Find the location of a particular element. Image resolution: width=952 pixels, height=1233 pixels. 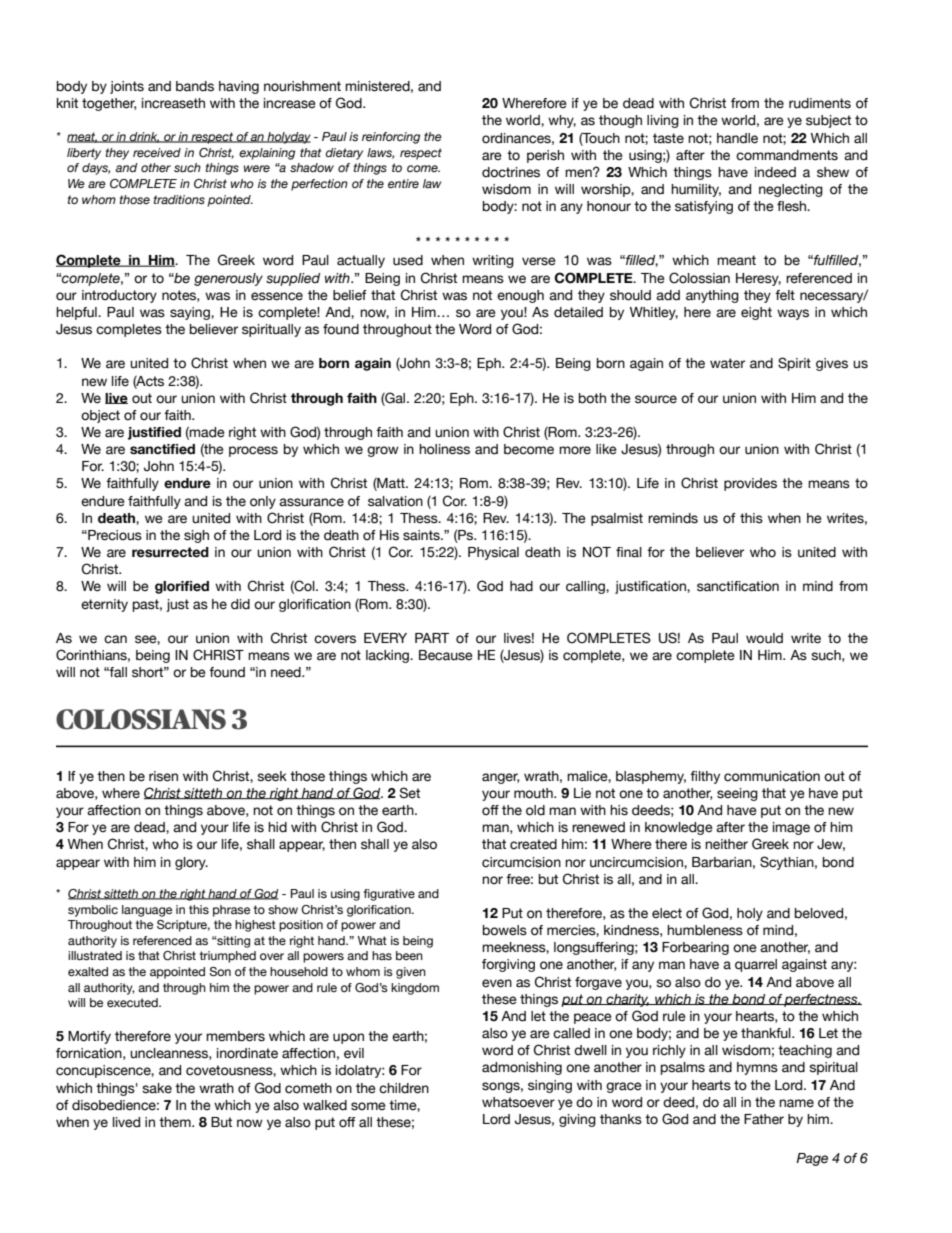

drink is located at coordinates (144, 137).
